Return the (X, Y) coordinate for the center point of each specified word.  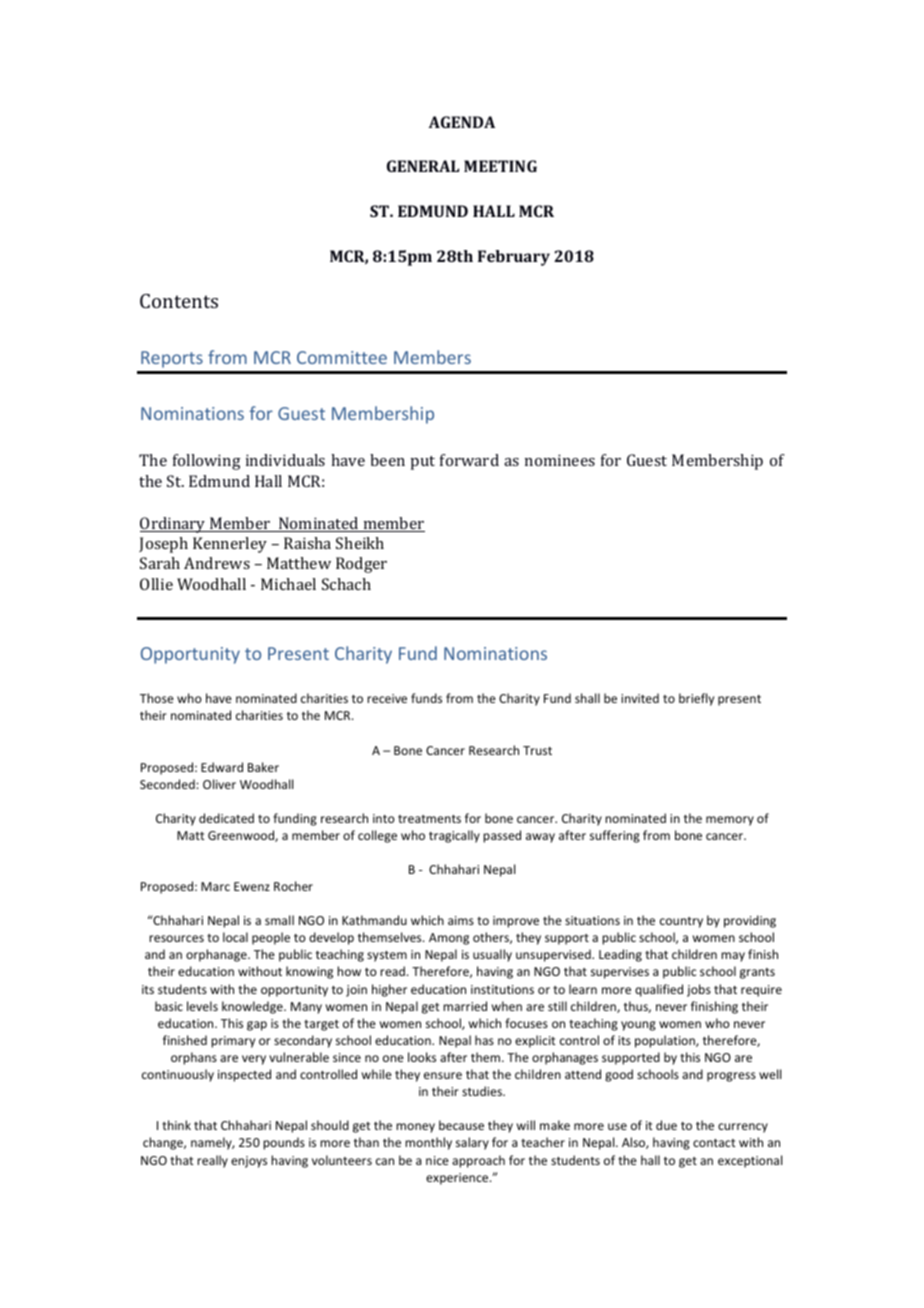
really (212, 1161)
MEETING (500, 166)
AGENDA (462, 122)
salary (472, 1143)
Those (157, 698)
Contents (179, 301)
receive (387, 698)
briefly (696, 699)
